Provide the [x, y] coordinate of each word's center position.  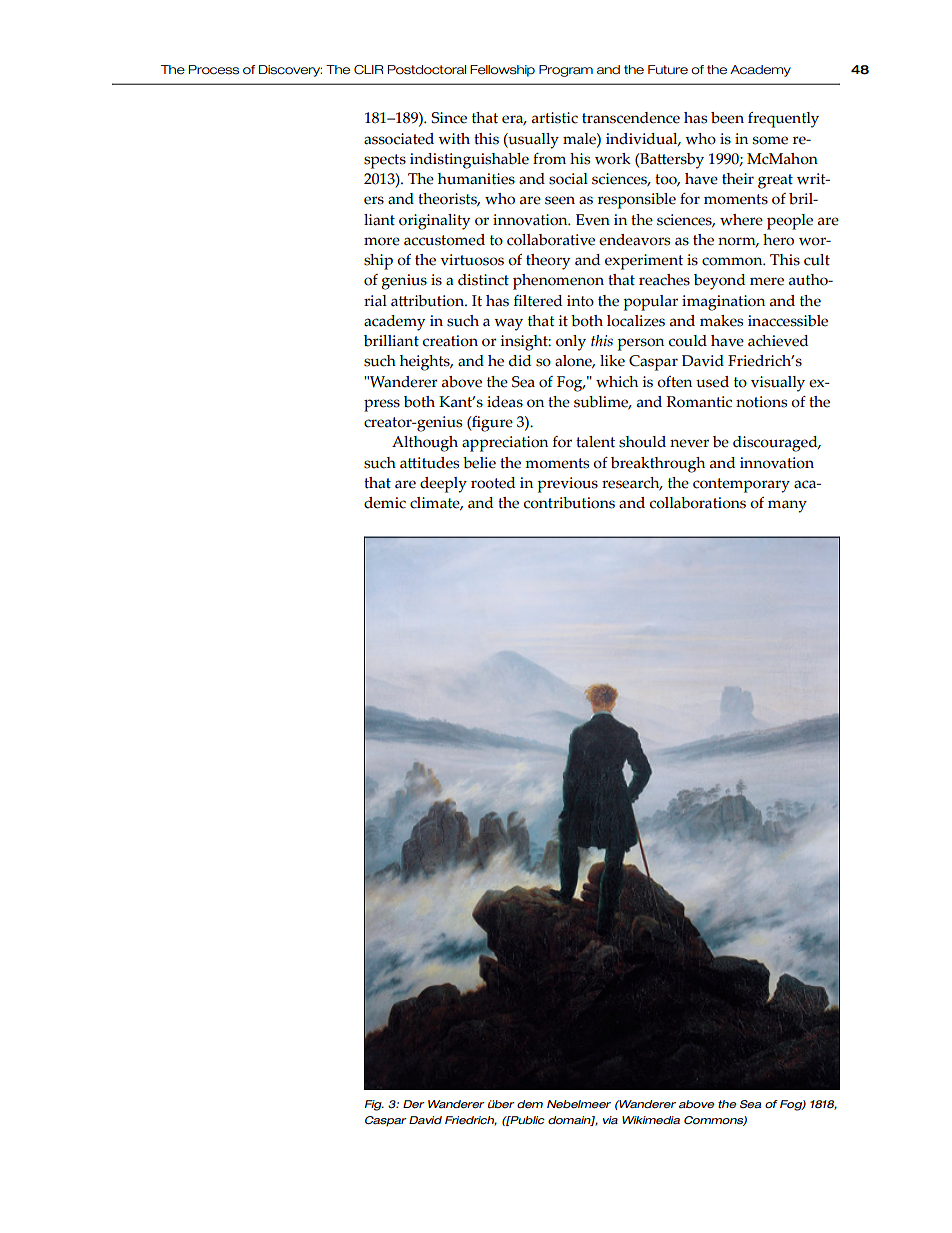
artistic [555, 118]
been [727, 118]
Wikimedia [651, 1120]
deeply [443, 485]
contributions [569, 503]
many [787, 506]
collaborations [698, 503]
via [610, 1120]
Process [214, 70]
